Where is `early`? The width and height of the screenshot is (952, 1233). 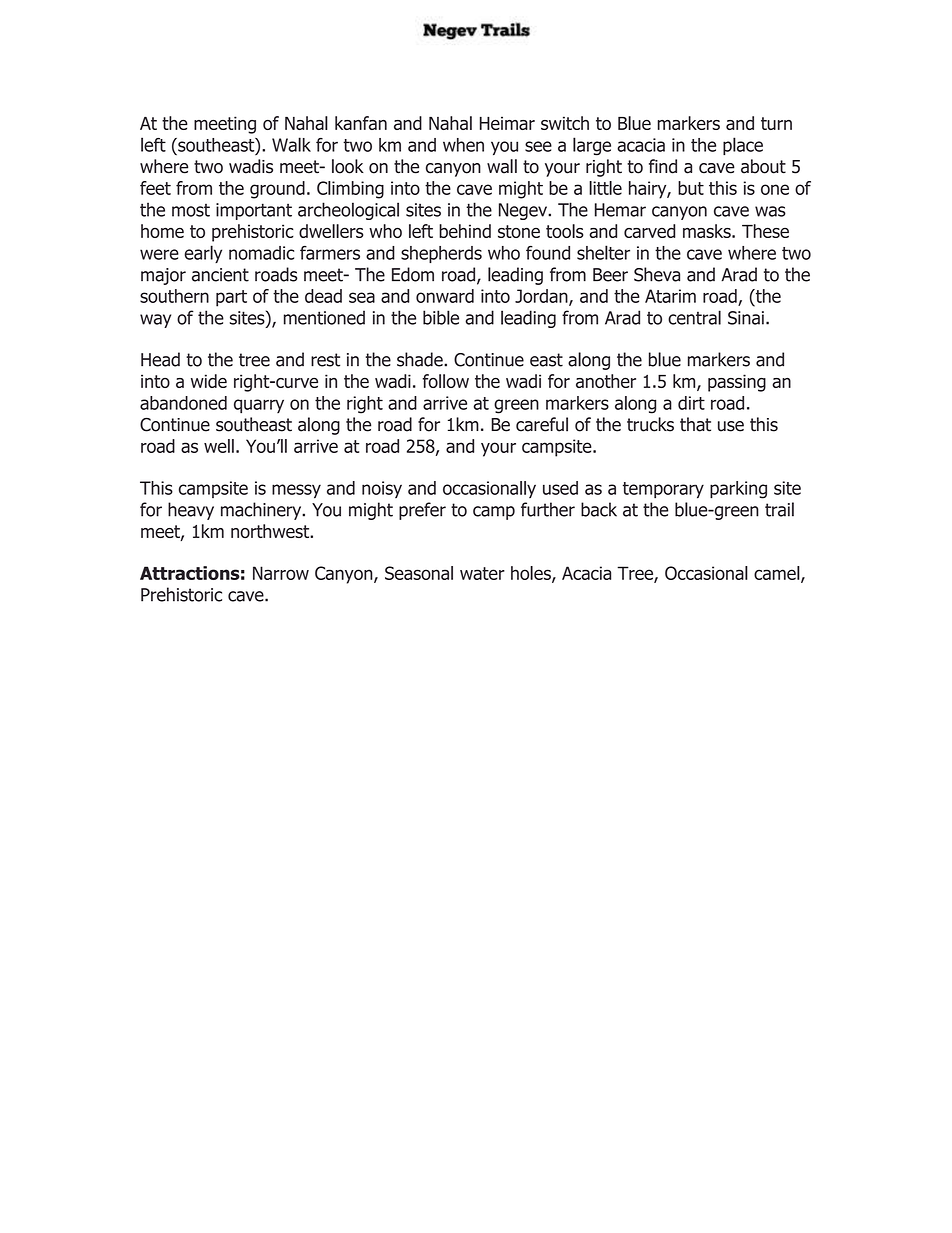 early is located at coordinates (203, 254).
